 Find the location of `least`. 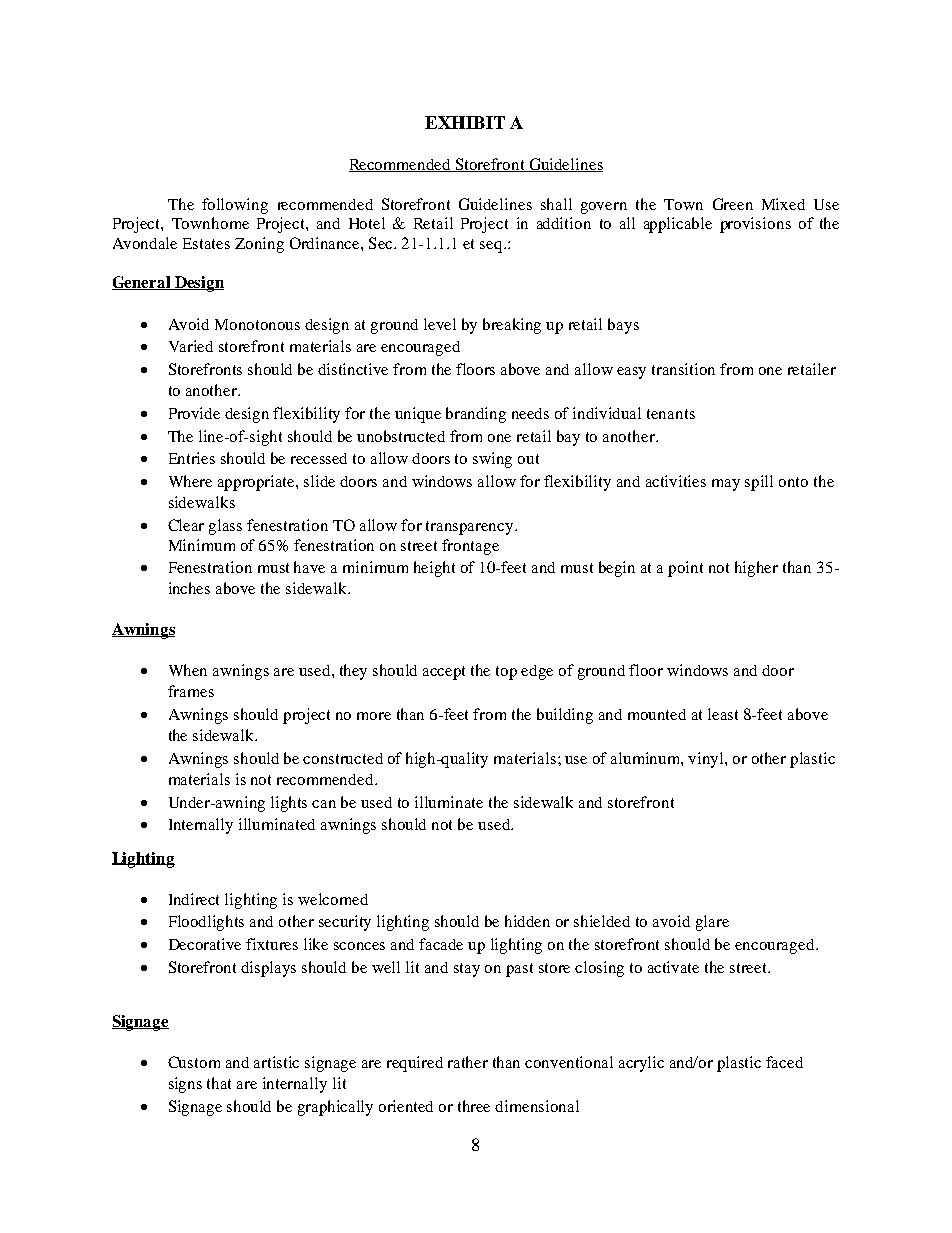

least is located at coordinates (723, 714).
